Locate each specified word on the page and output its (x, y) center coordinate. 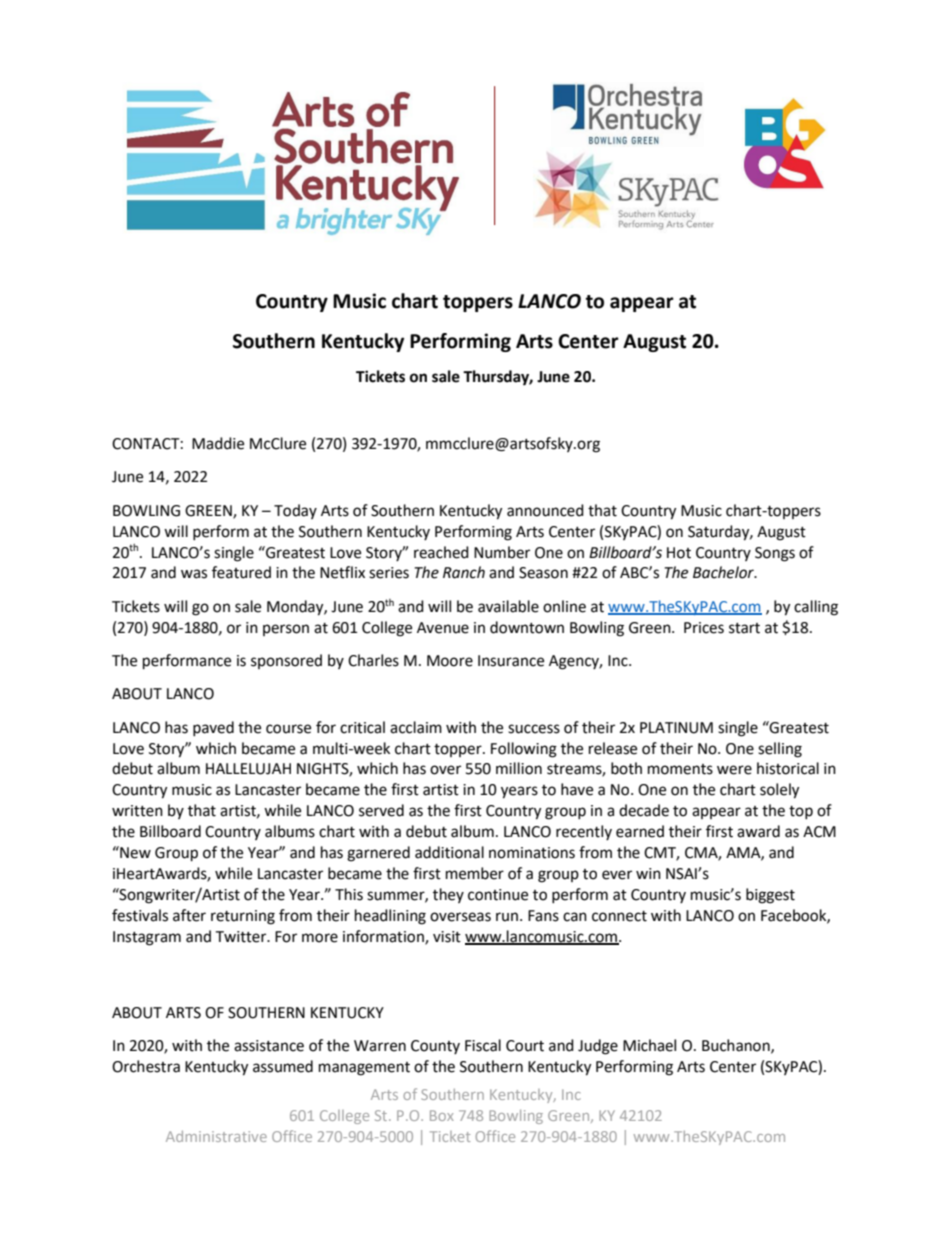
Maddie (218, 443)
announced (545, 510)
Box (442, 1115)
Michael (649, 1045)
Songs (775, 554)
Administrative (216, 1136)
